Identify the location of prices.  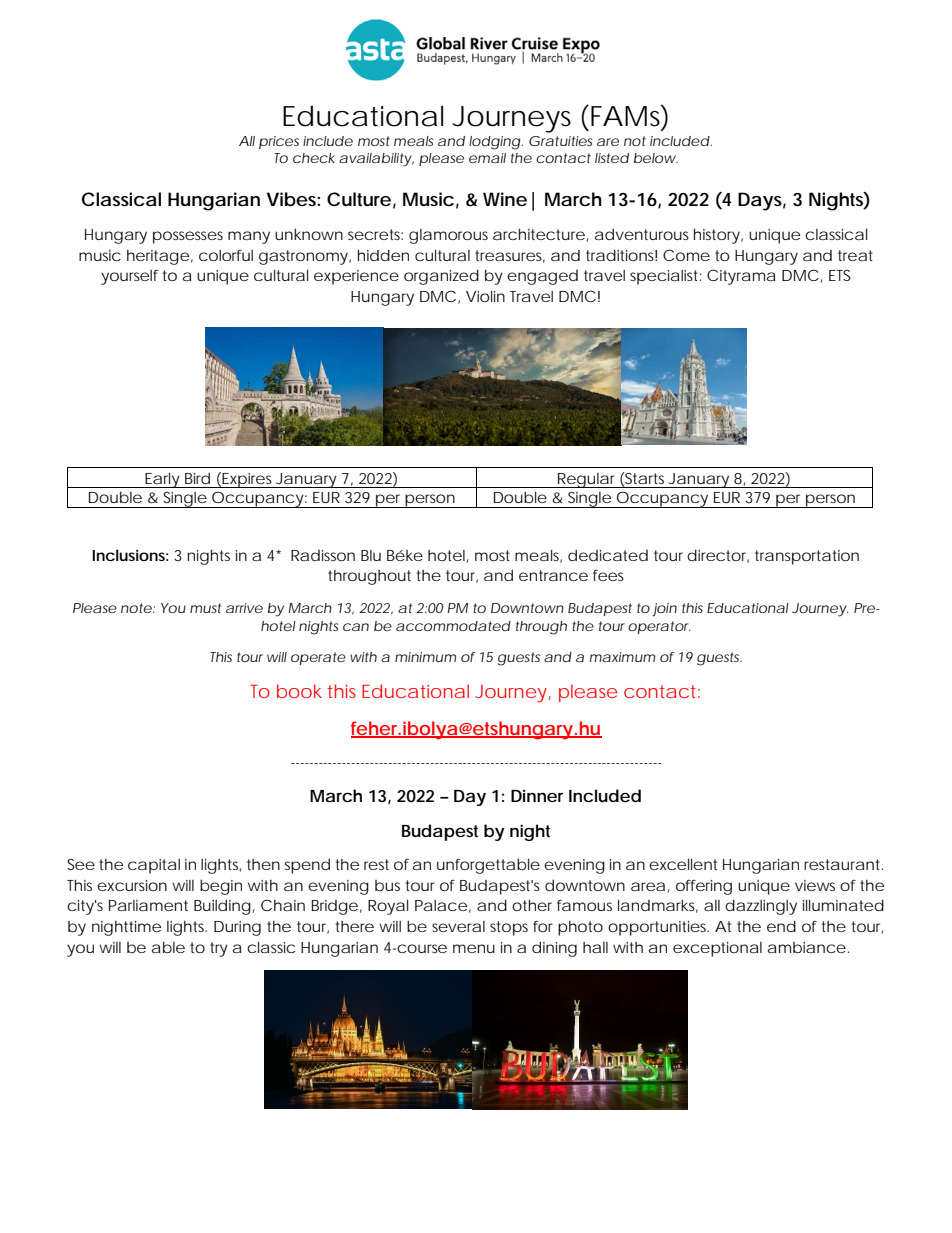
(279, 142).
